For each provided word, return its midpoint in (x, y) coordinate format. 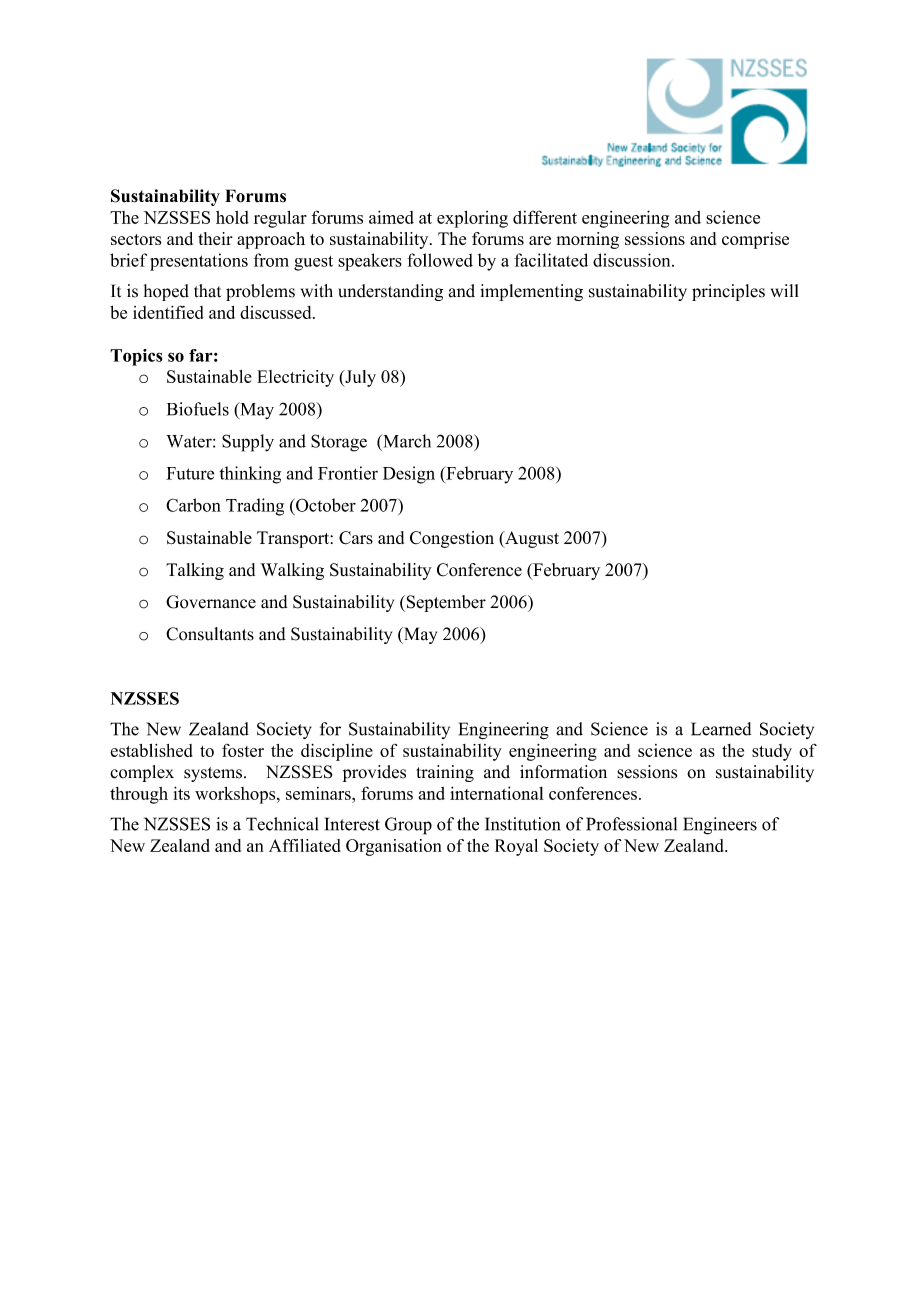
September (445, 603)
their (215, 238)
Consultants (210, 634)
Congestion (452, 539)
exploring (472, 219)
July (359, 378)
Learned (721, 729)
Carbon (193, 505)
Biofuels (198, 409)
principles (728, 292)
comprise (755, 240)
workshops (236, 795)
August (531, 539)
